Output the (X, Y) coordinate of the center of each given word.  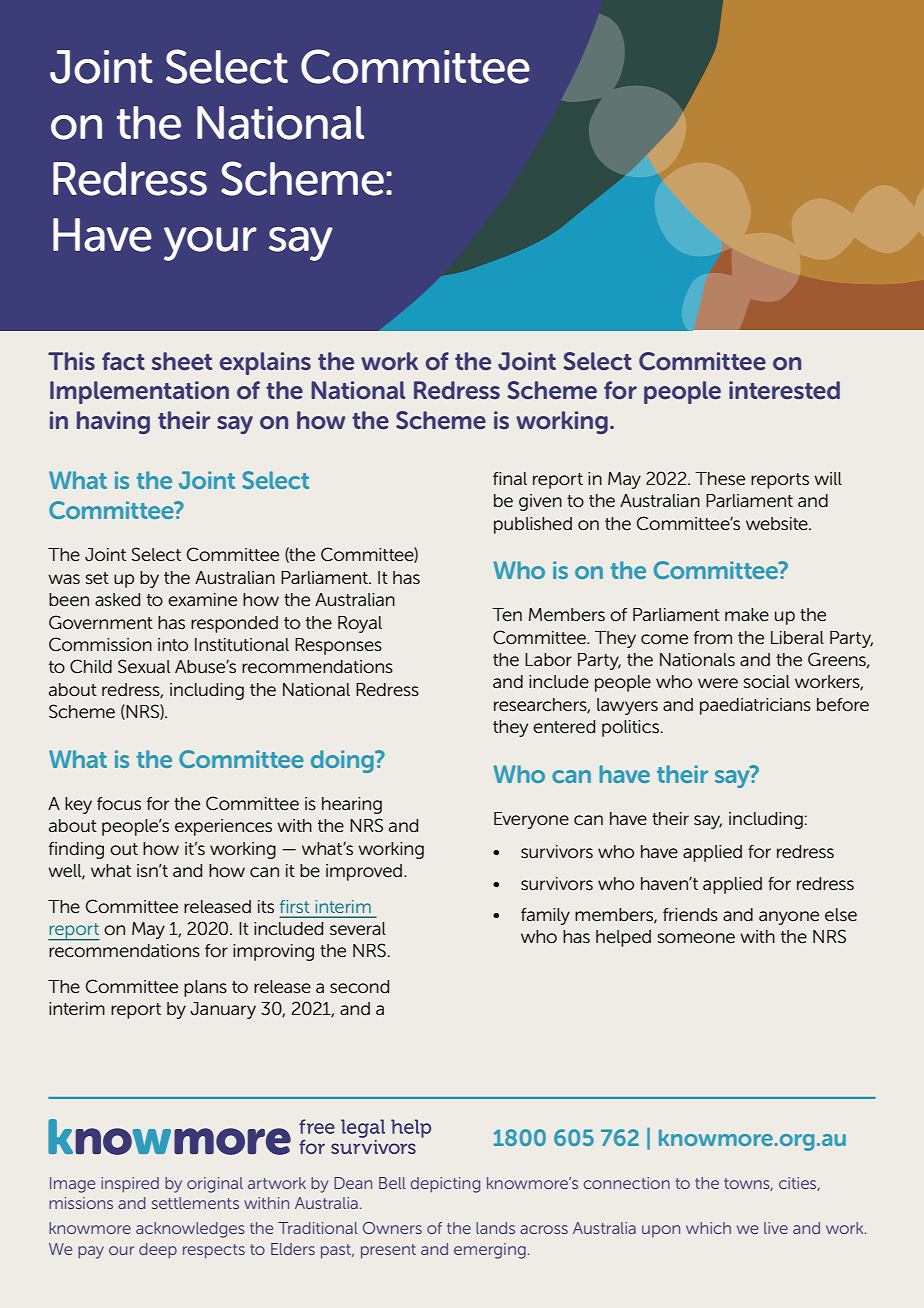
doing (343, 761)
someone (696, 938)
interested (784, 390)
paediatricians (755, 706)
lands (495, 1228)
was (64, 579)
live (776, 1228)
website (778, 524)
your (210, 244)
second (359, 987)
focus (119, 804)
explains (265, 363)
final (510, 478)
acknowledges (190, 1230)
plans (205, 988)
